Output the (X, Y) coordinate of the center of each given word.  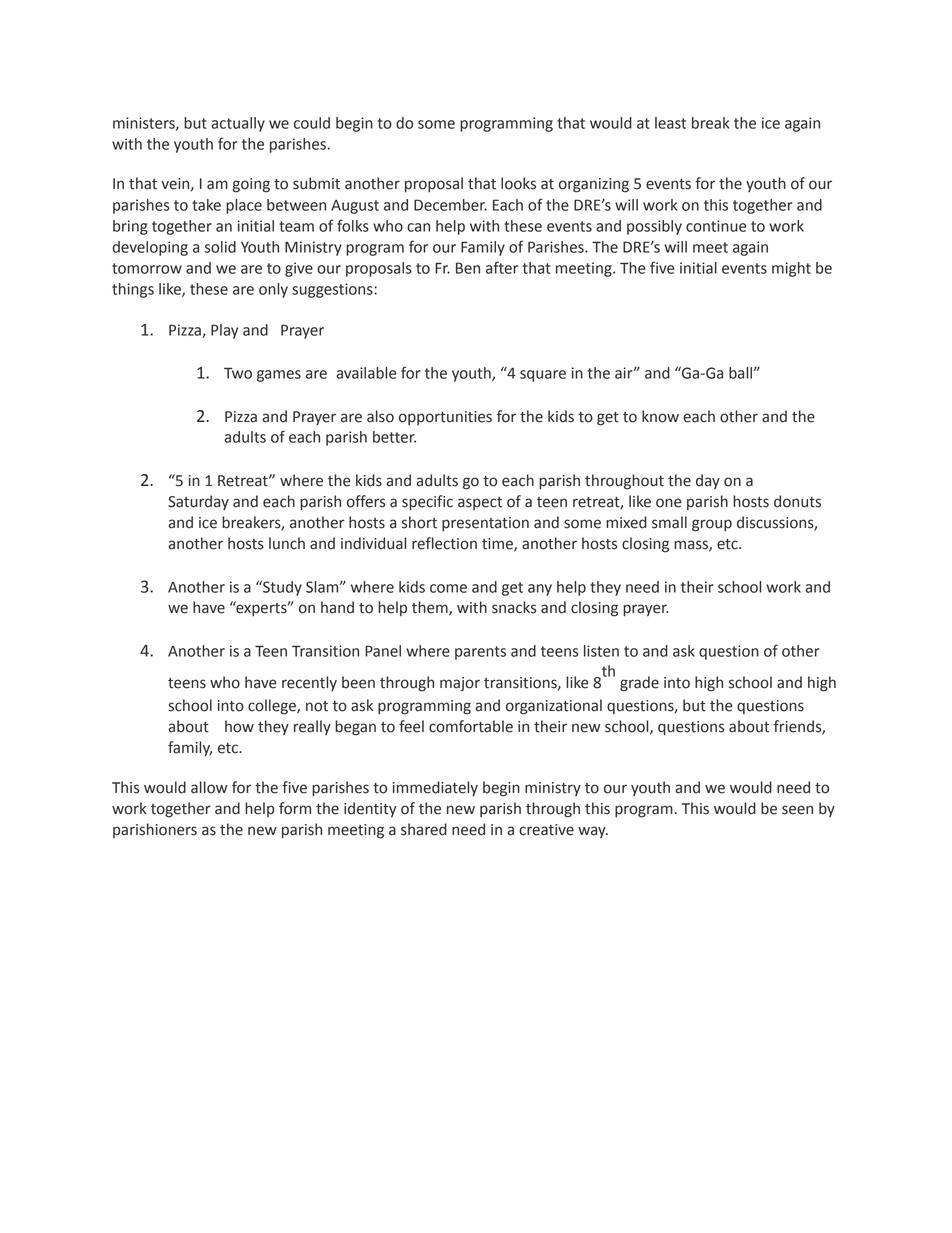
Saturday (198, 502)
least (670, 123)
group (712, 525)
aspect (480, 503)
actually (238, 124)
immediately (435, 788)
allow (209, 787)
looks (518, 183)
